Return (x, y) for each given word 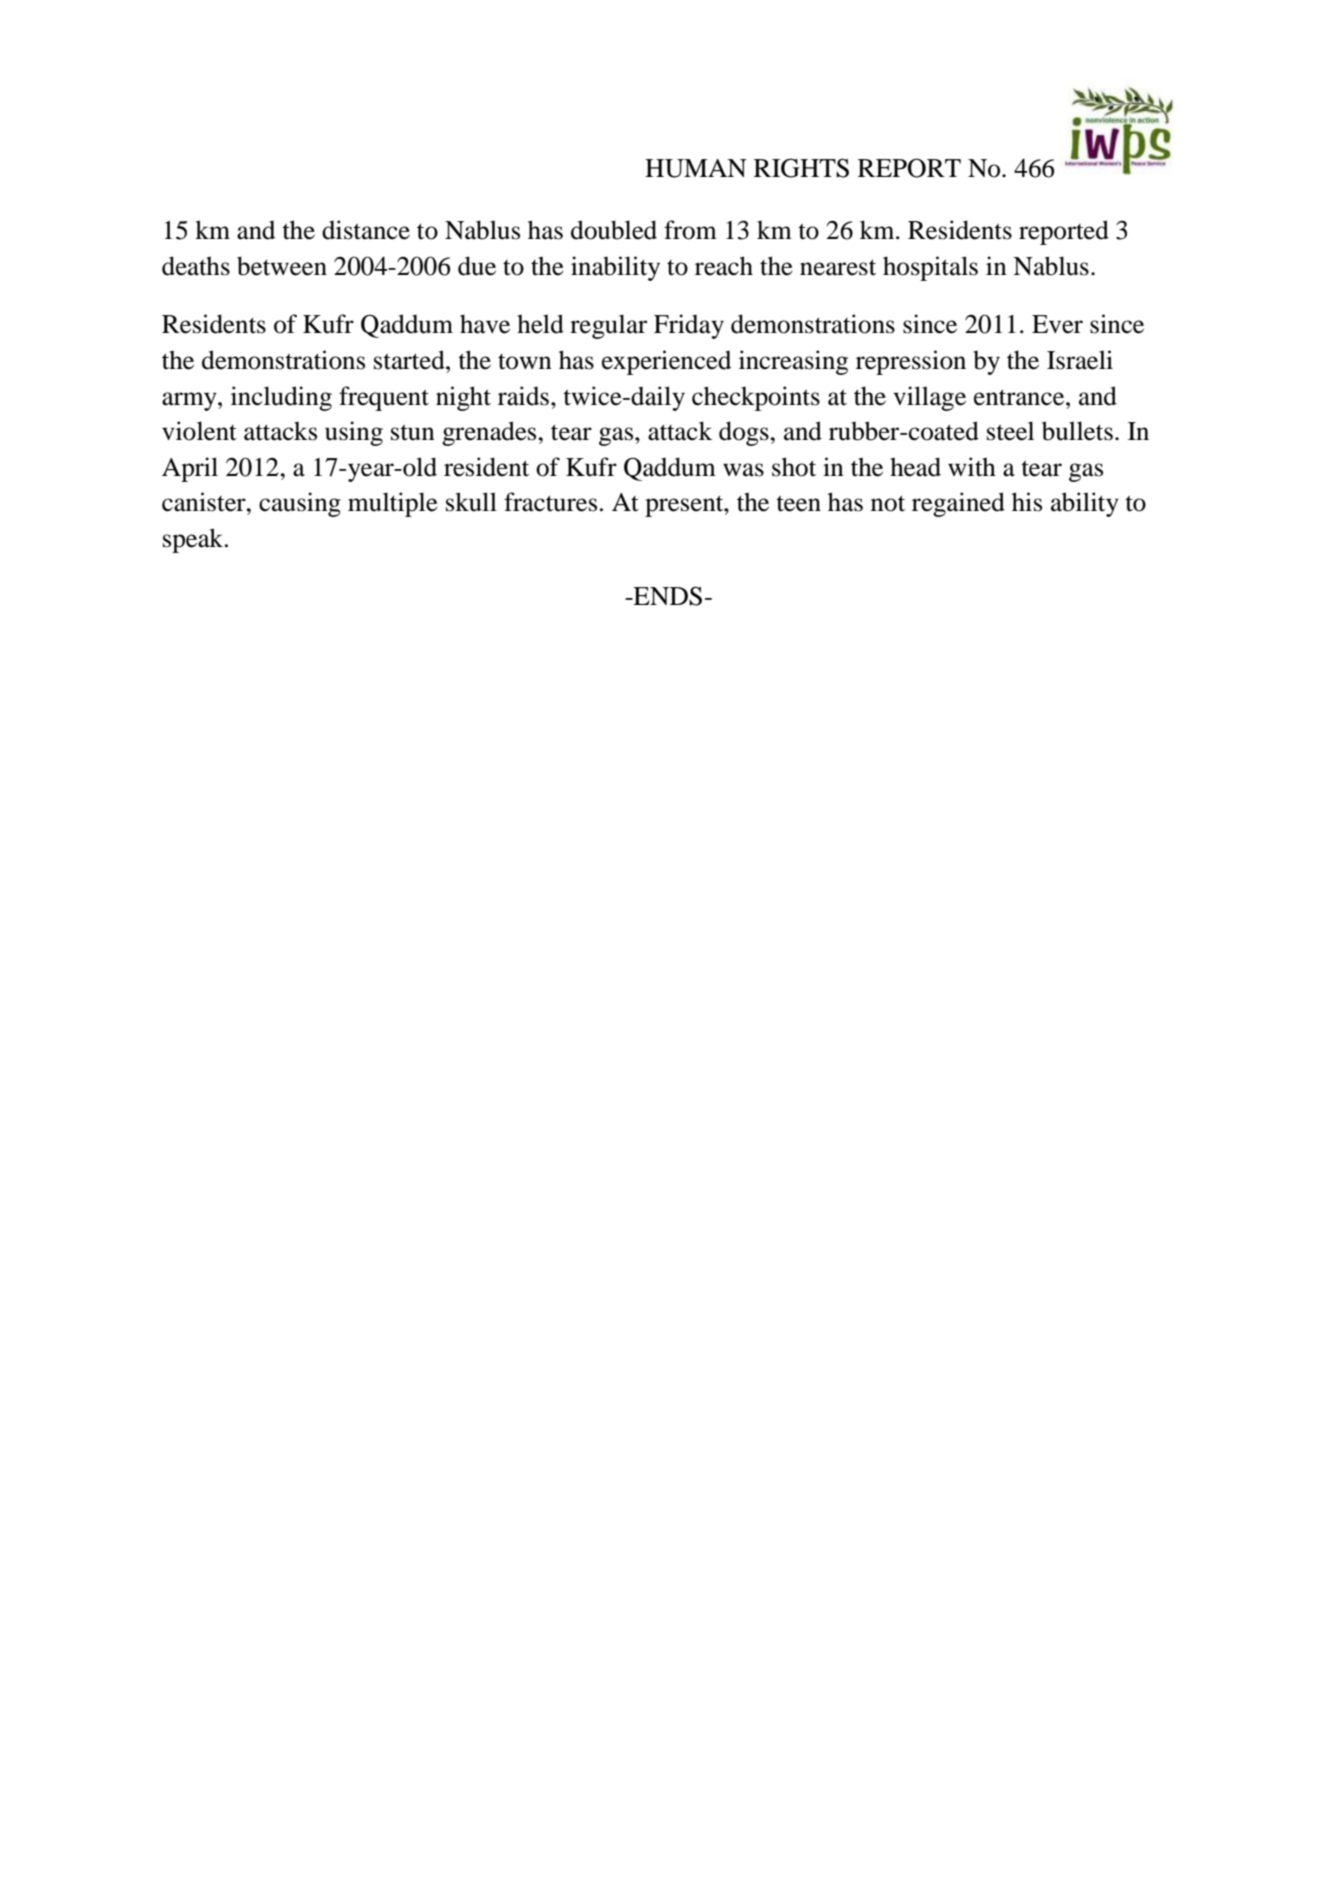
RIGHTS (801, 168)
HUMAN (696, 168)
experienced (666, 362)
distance (366, 230)
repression (911, 362)
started (410, 360)
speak (194, 540)
